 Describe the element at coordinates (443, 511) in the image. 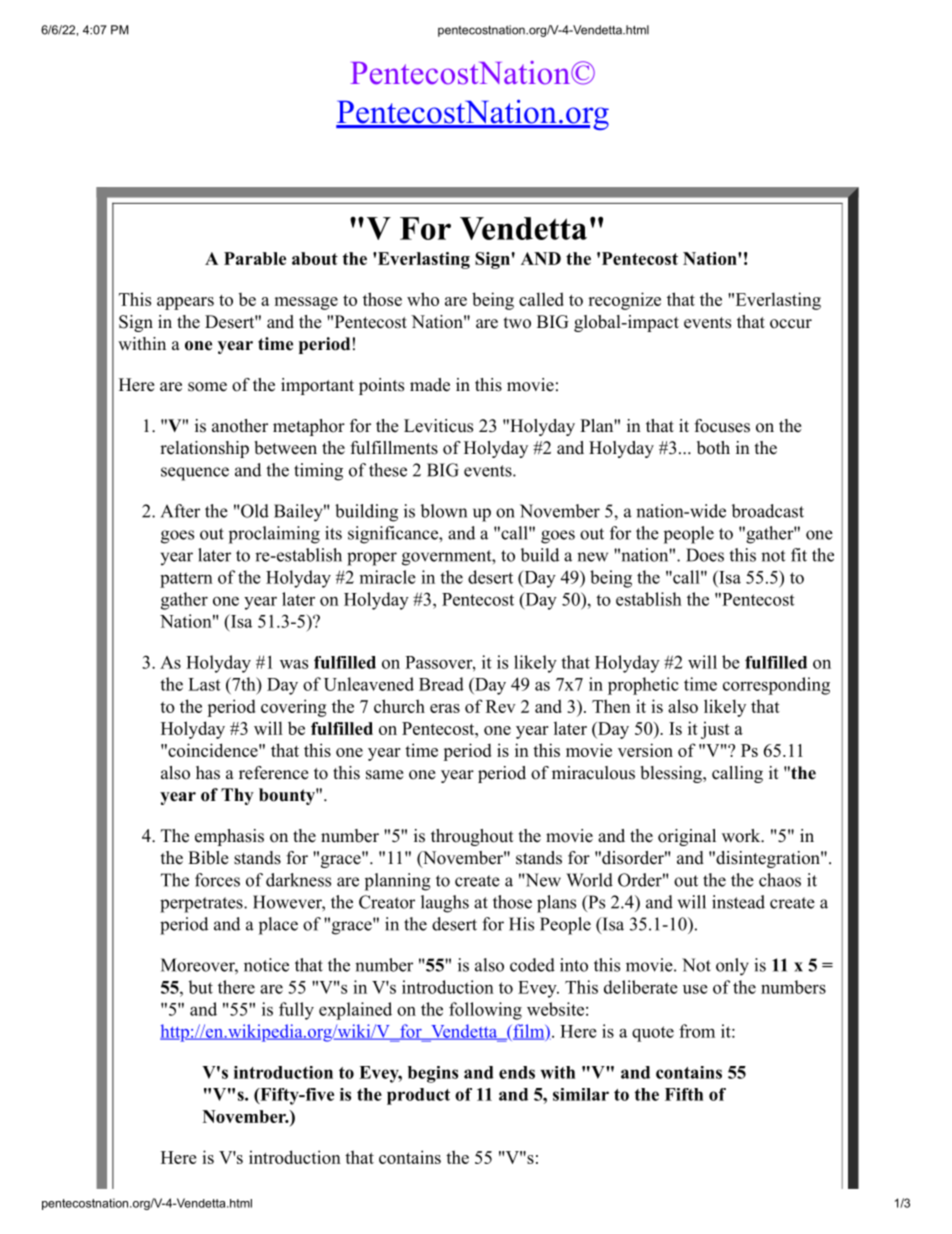

I see `blown` at that location.
